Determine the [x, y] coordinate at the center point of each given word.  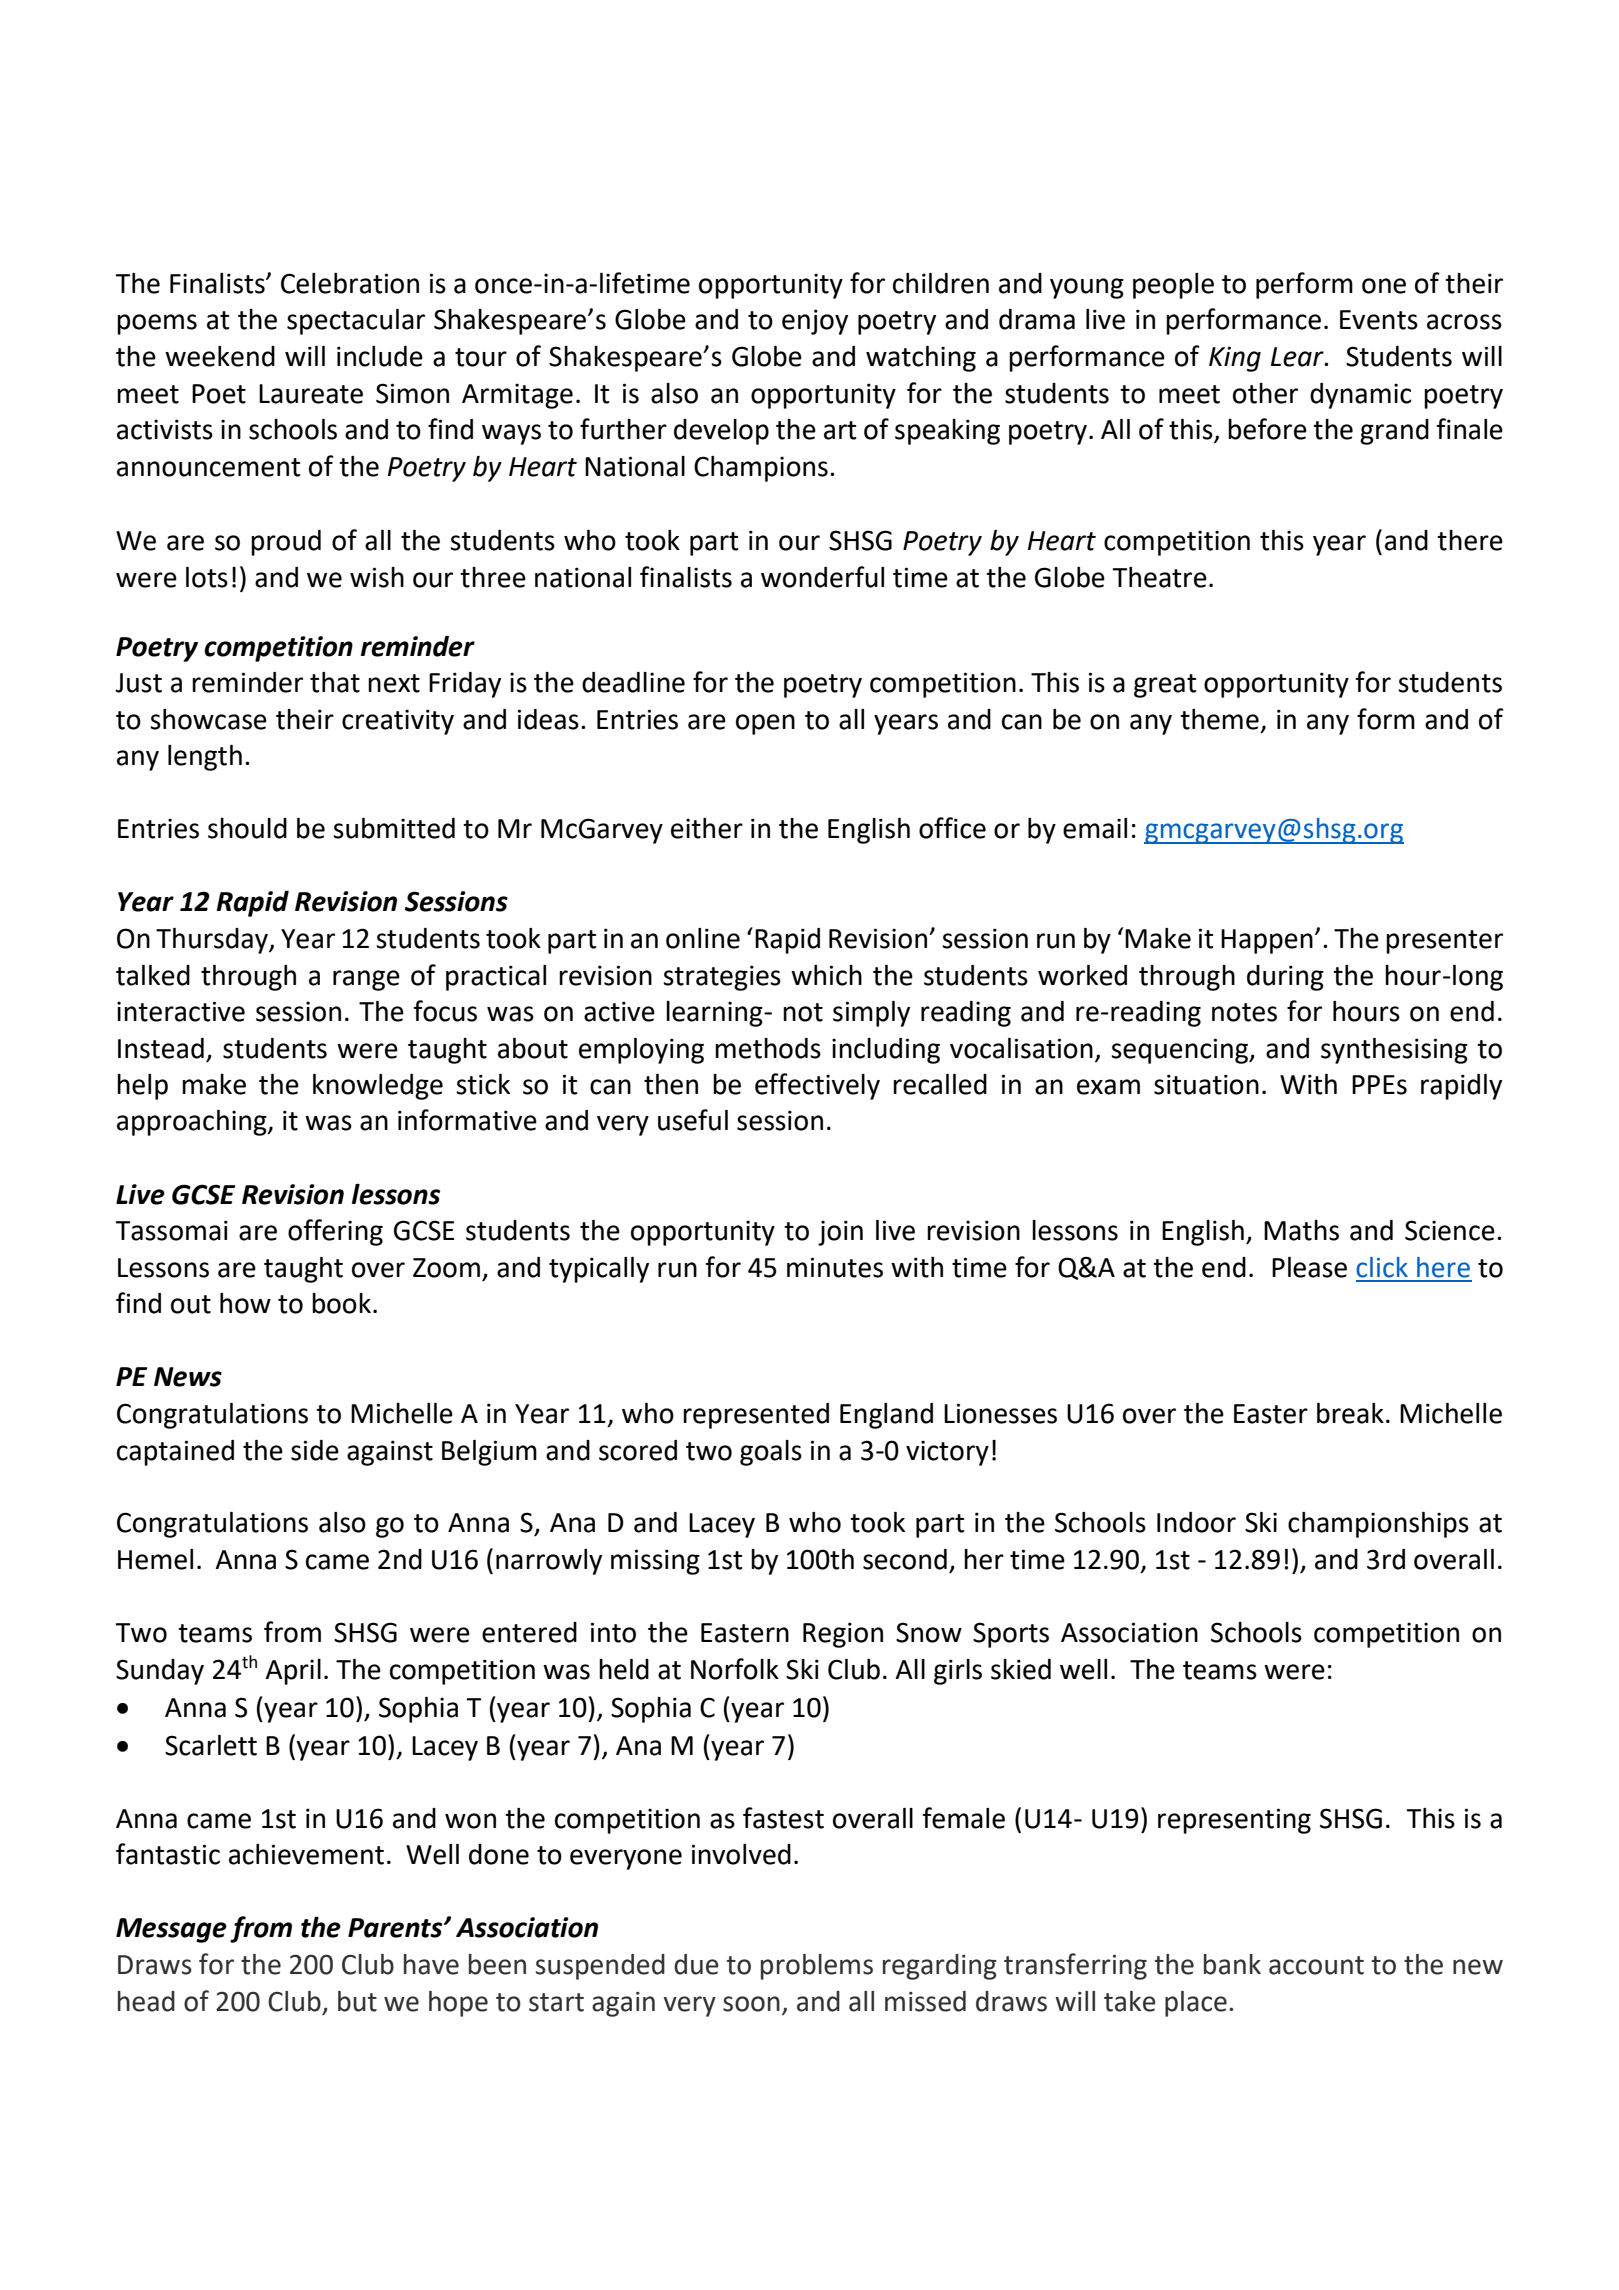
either [707, 828]
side [315, 1450]
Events [1379, 320]
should [247, 828]
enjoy [815, 322]
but [357, 2001]
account [1316, 1965]
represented [756, 1416]
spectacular [356, 322]
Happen [1267, 941]
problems [817, 1967]
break [1350, 1413]
